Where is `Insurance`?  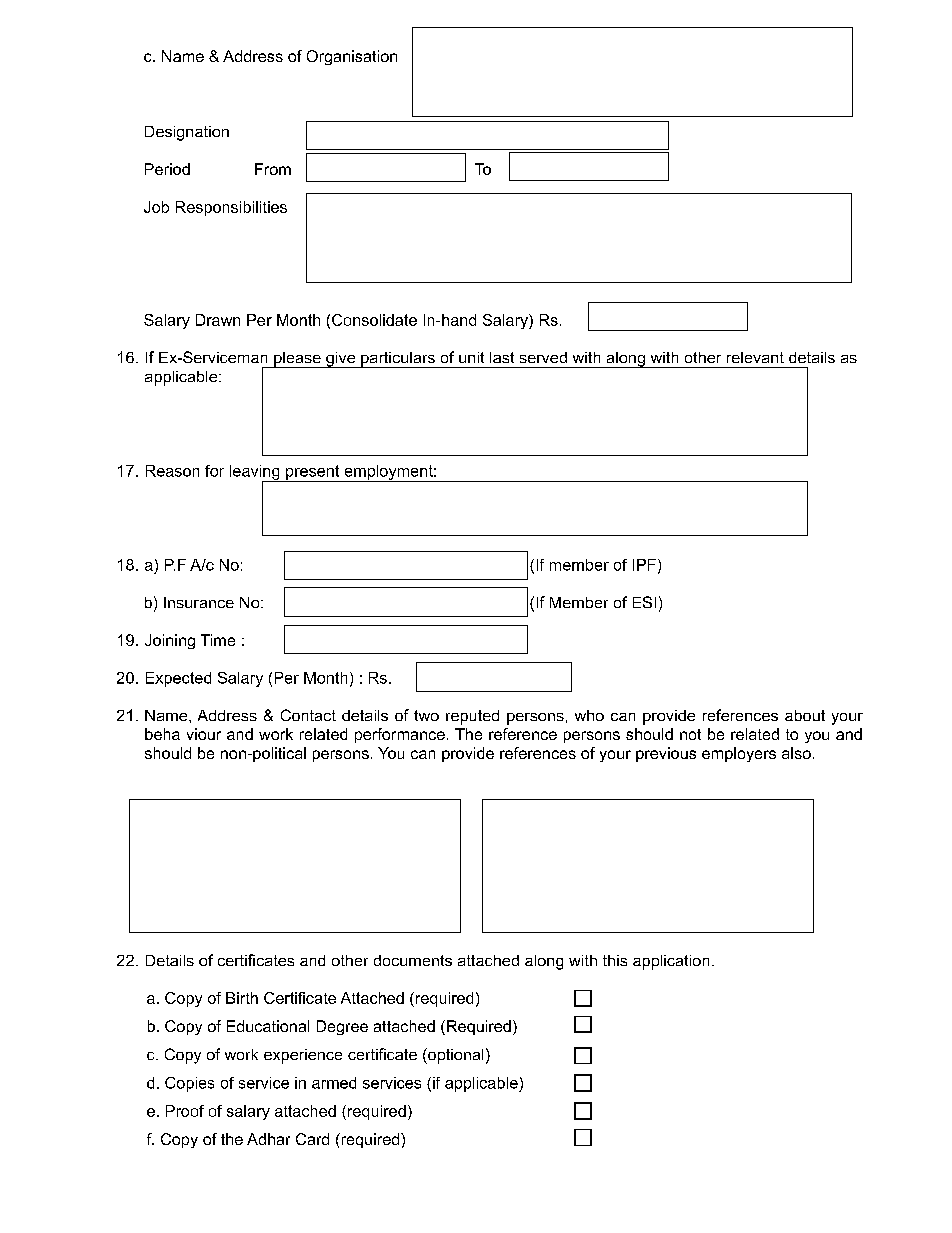
Insurance is located at coordinates (199, 602).
